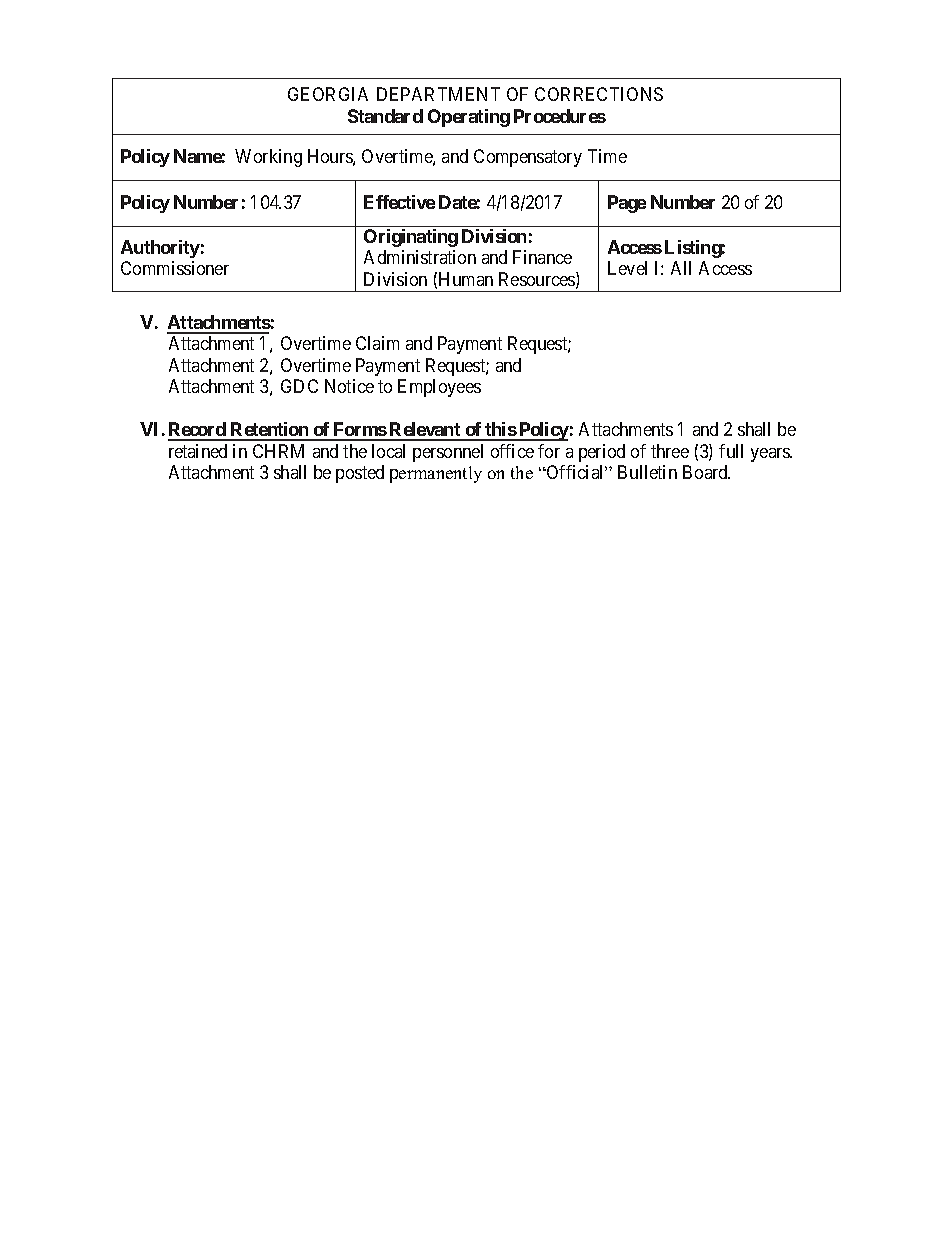 The width and height of the screenshot is (952, 1233). Describe the element at coordinates (328, 94) in the screenshot. I see `GEORGIA` at that location.
